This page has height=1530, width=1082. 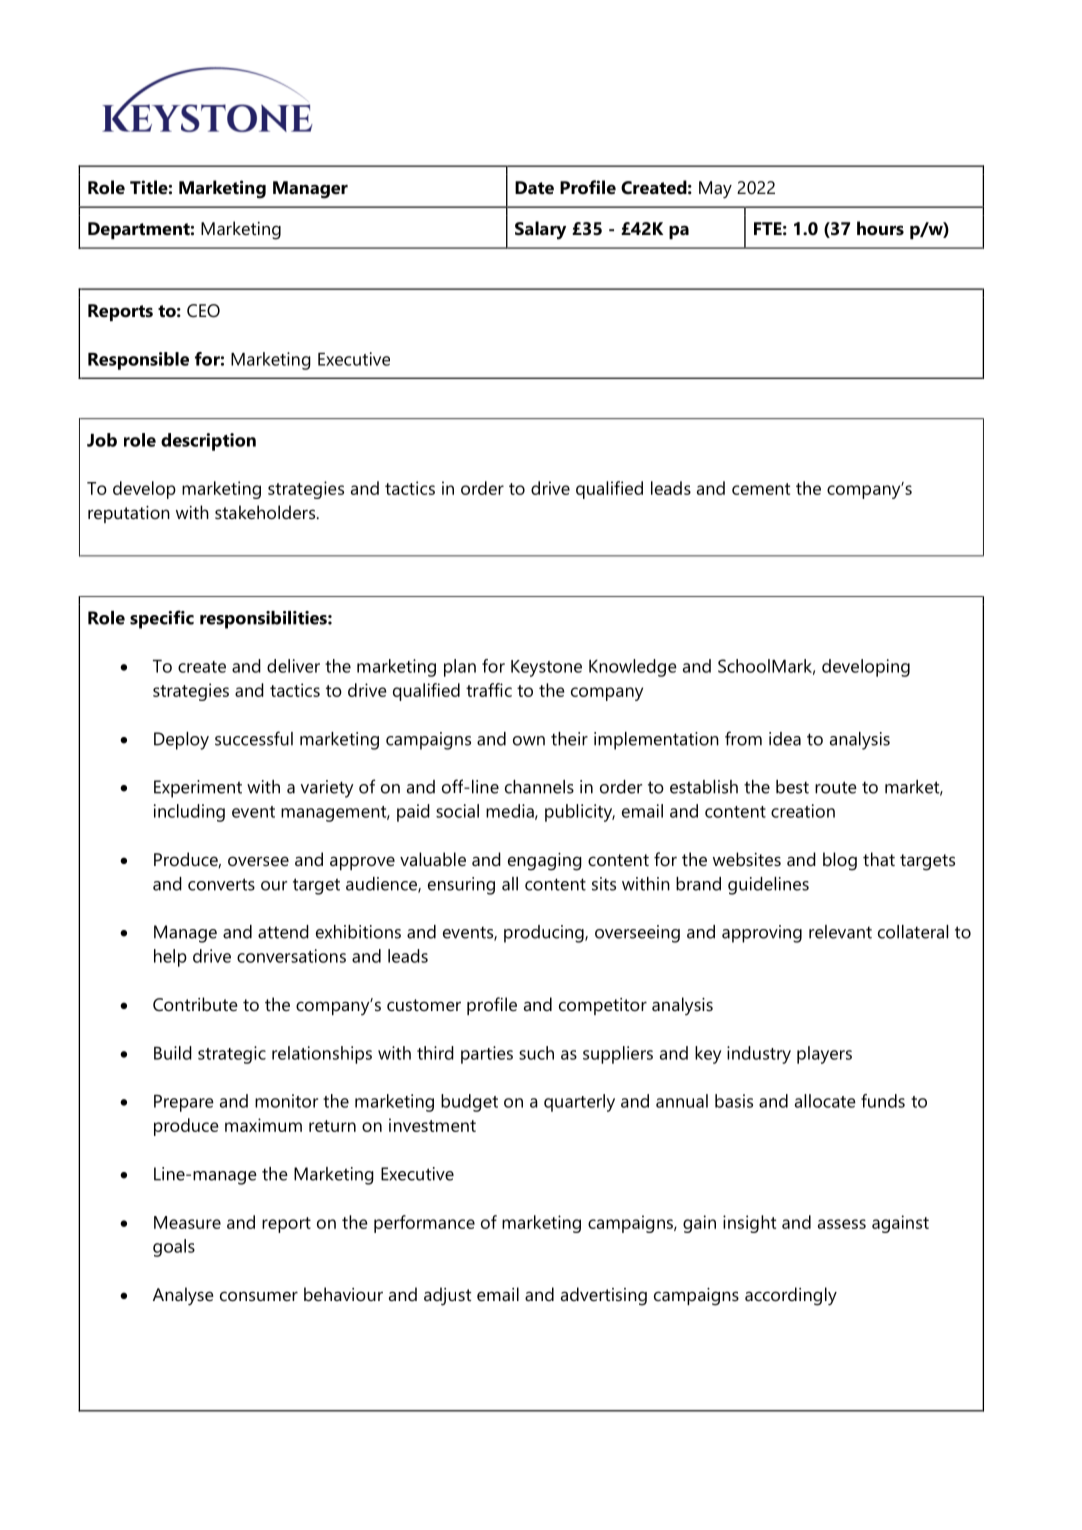 I want to click on CEO, so click(x=203, y=311).
